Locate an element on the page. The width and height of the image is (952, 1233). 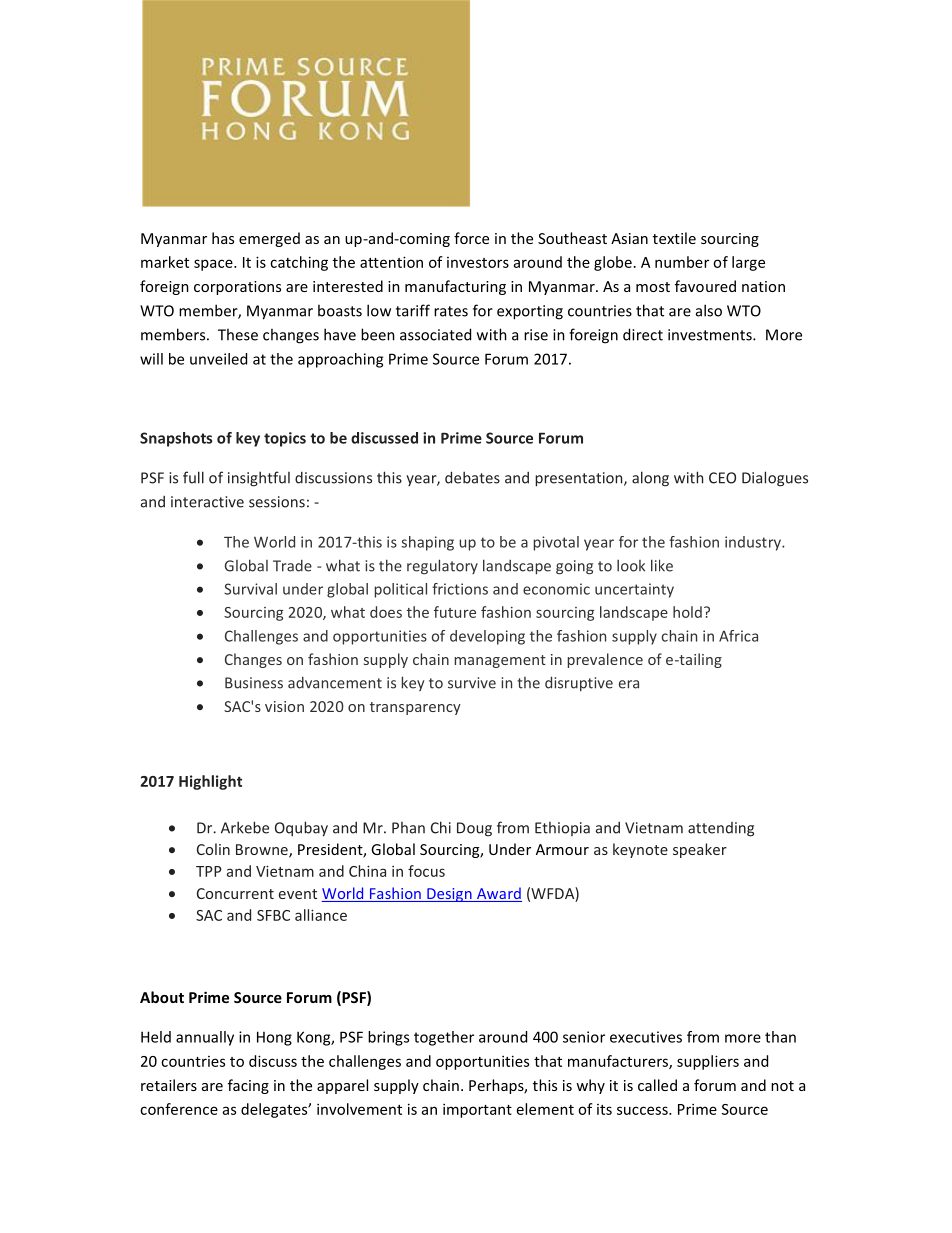
debates is located at coordinates (472, 477).
